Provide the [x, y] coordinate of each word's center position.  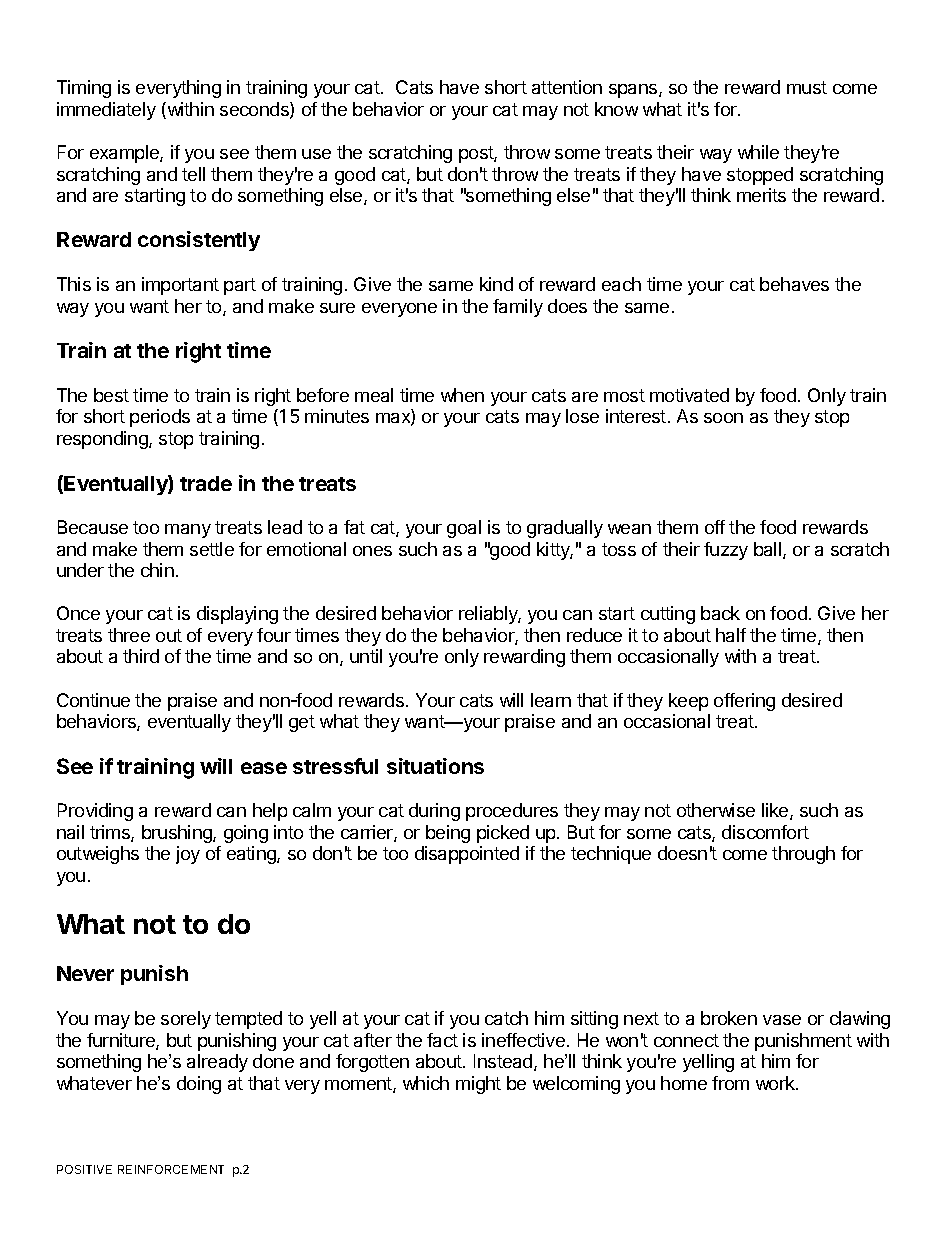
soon [723, 418]
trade [206, 483]
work [776, 1083]
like [776, 811]
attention [567, 87]
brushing [178, 834]
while [758, 152]
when [462, 395]
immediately [106, 111]
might [478, 1085]
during [434, 812]
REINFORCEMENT [171, 1169]
